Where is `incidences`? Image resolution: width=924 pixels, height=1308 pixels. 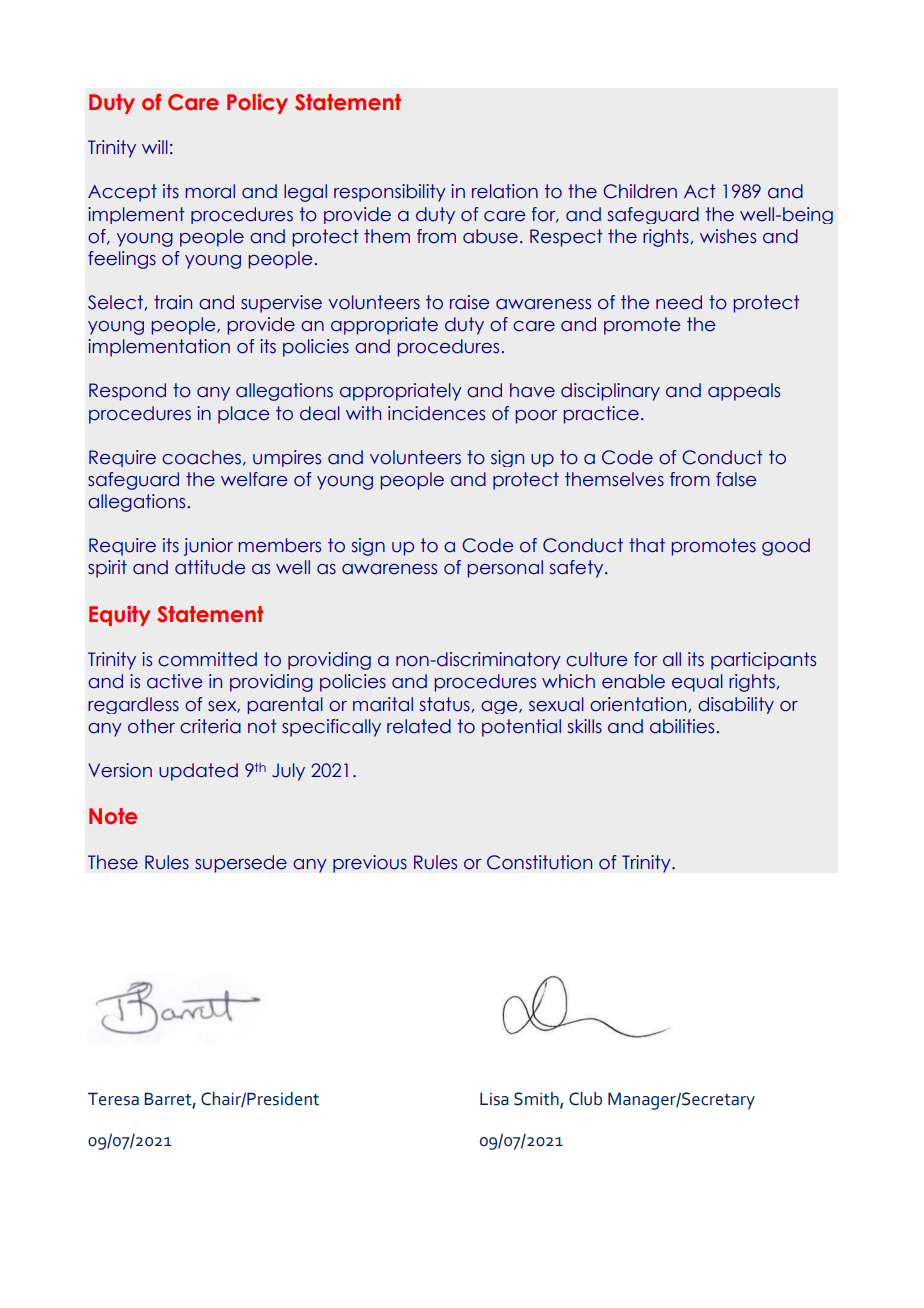 incidences is located at coordinates (436, 413).
